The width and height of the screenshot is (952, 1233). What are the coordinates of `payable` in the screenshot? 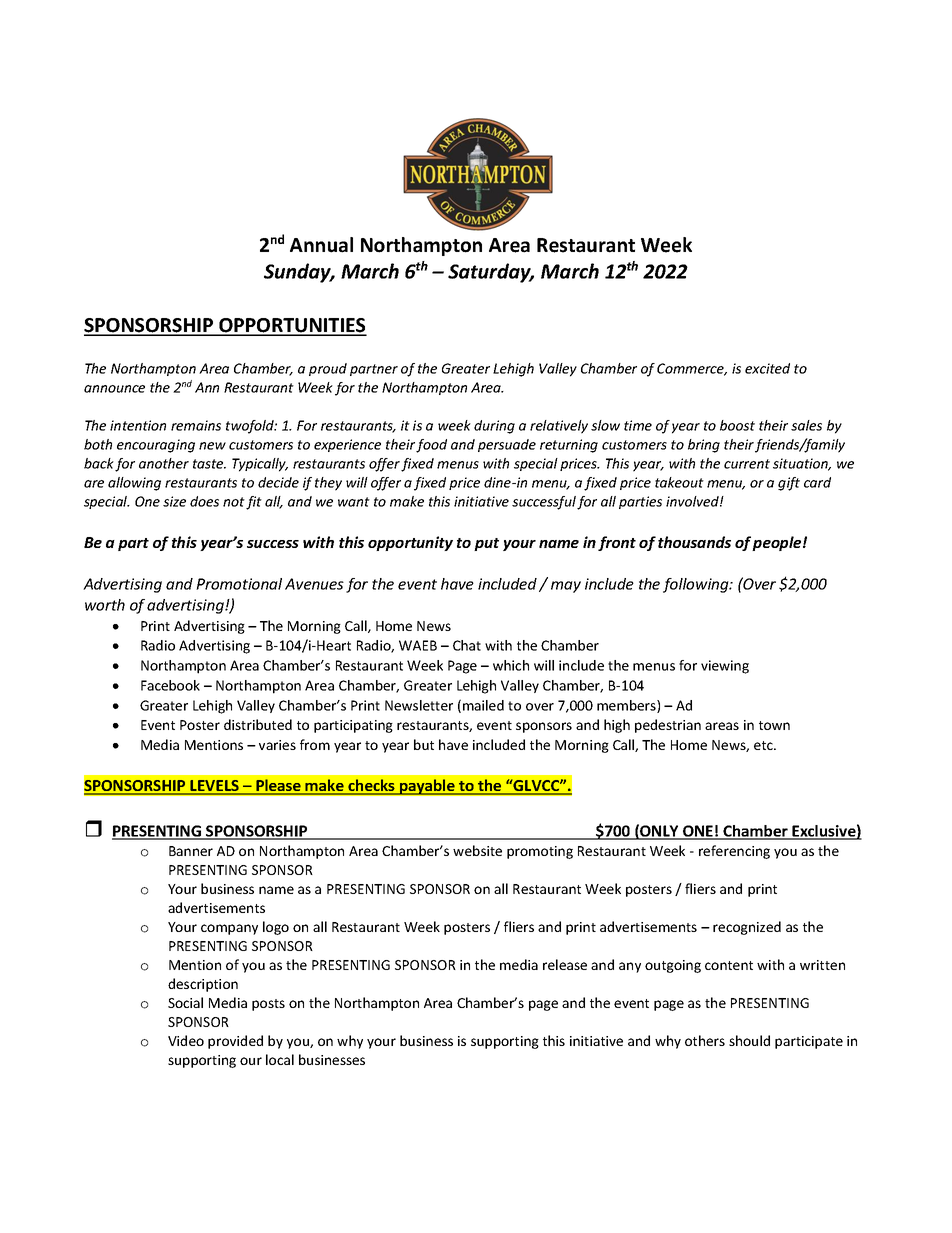 It's located at (427, 787).
